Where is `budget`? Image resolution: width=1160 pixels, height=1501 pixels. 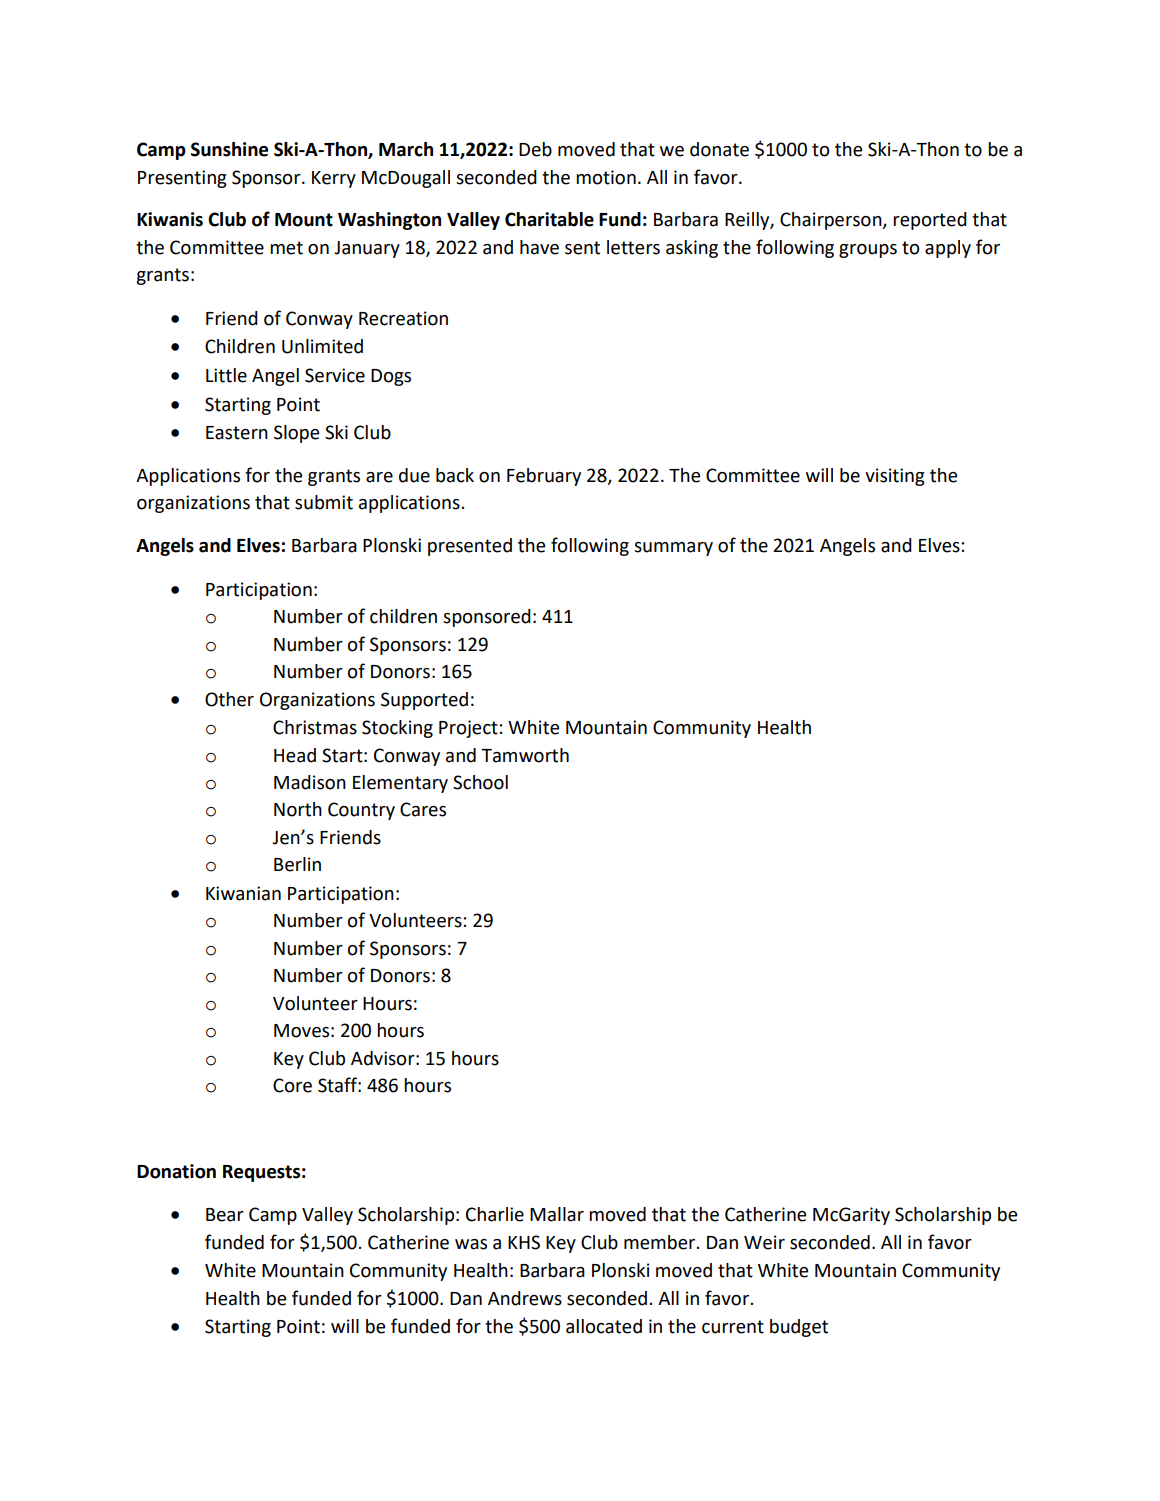 budget is located at coordinates (799, 1328).
